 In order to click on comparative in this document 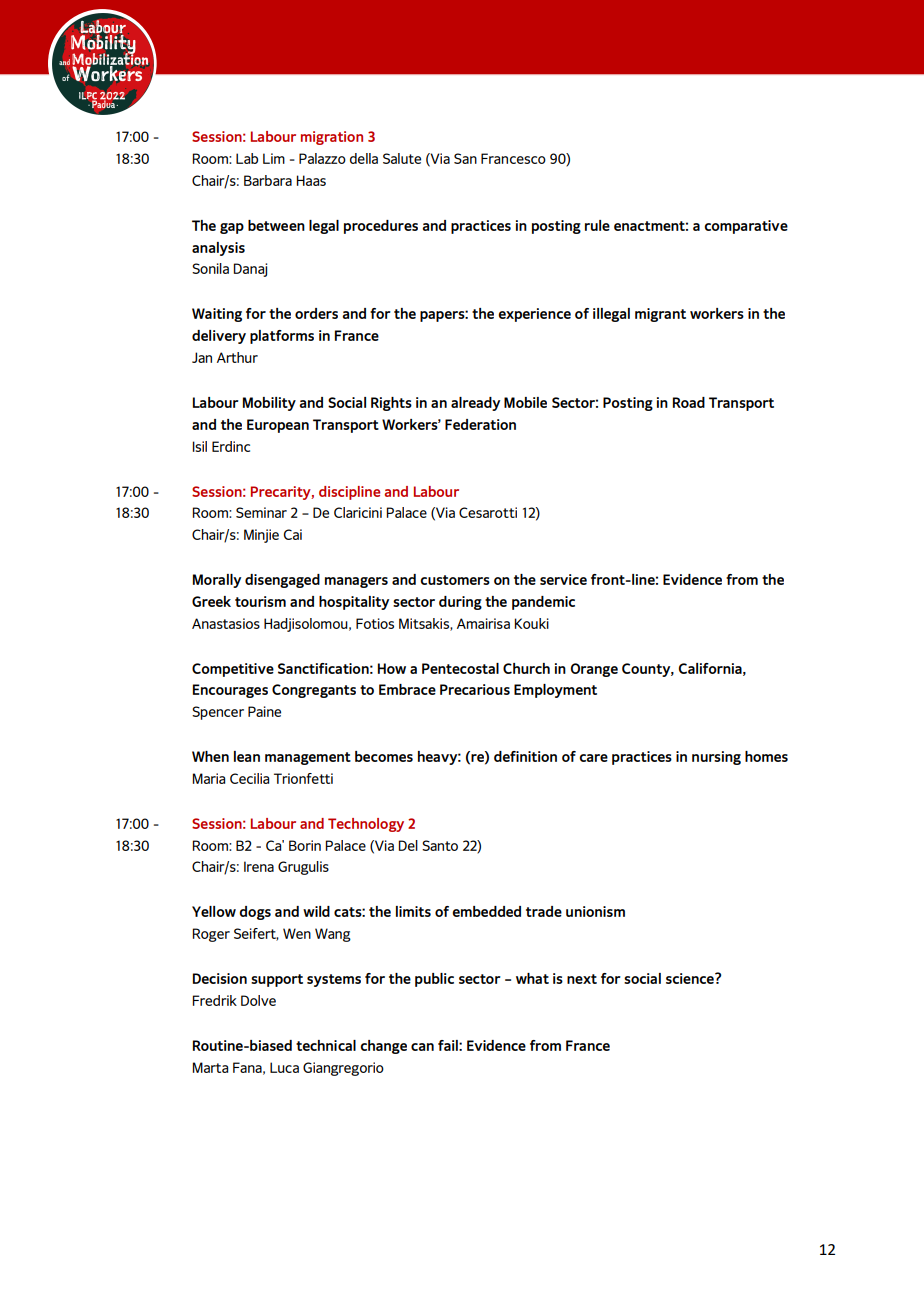, I will do `click(746, 227)`.
